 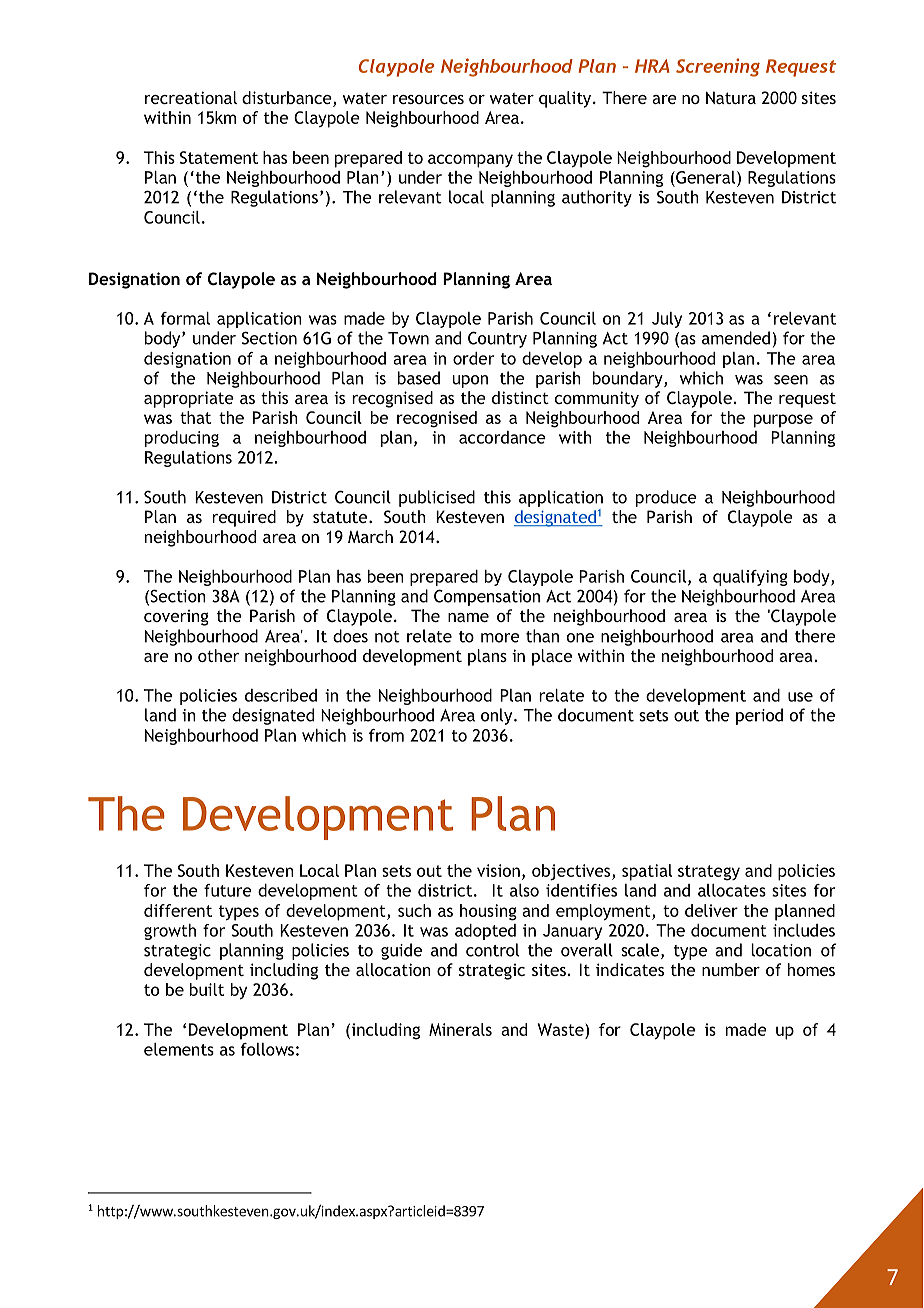 What do you see at coordinates (783, 421) in the screenshot?
I see `purpose` at bounding box center [783, 421].
